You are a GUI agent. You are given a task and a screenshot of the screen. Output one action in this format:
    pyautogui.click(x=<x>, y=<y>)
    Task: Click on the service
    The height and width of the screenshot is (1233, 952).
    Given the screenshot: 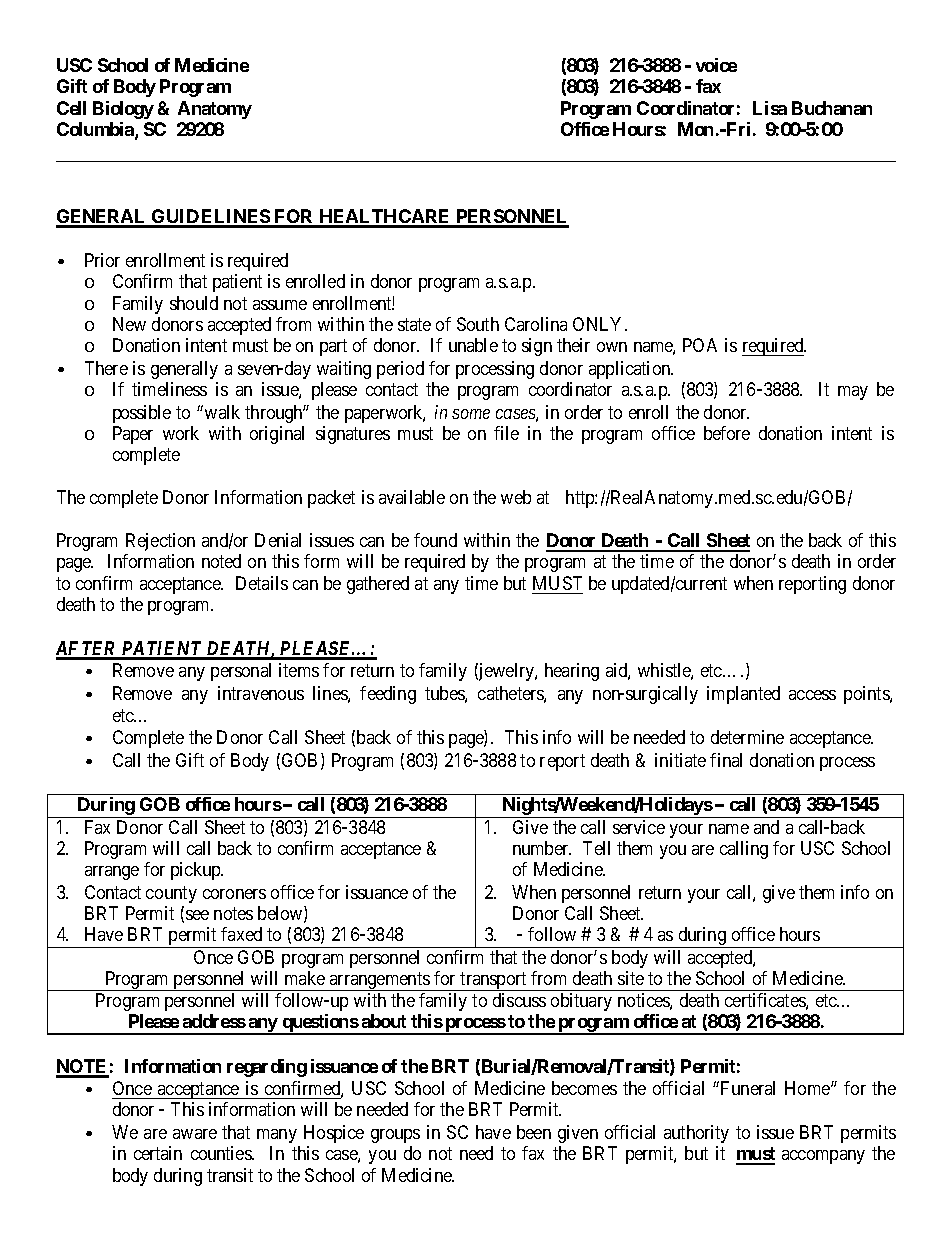 What is the action you would take?
    pyautogui.click(x=639, y=827)
